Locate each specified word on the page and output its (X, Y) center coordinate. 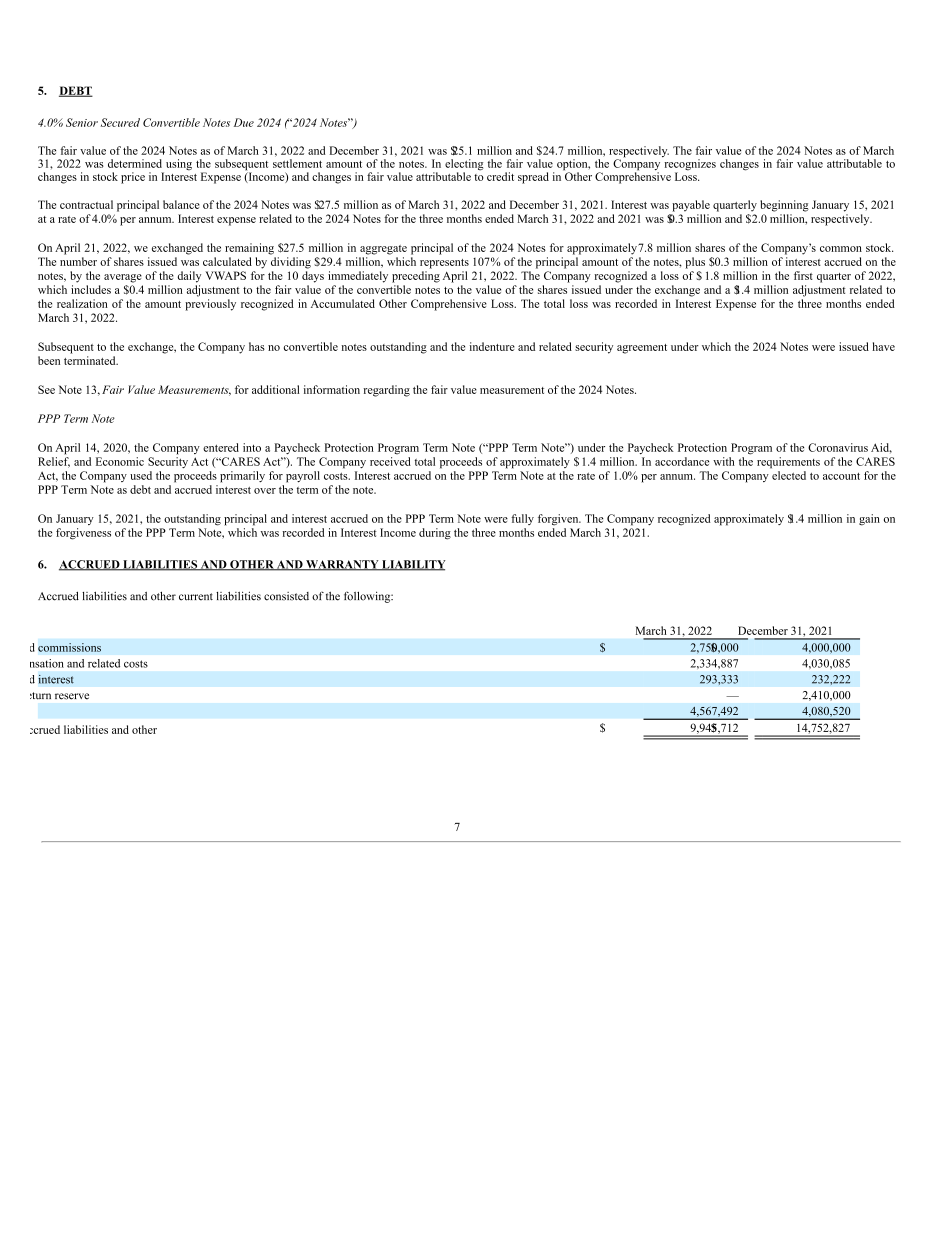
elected (789, 475)
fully (522, 519)
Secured (120, 122)
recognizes (690, 166)
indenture (492, 346)
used (141, 475)
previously (210, 305)
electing (464, 166)
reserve (72, 696)
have (883, 346)
